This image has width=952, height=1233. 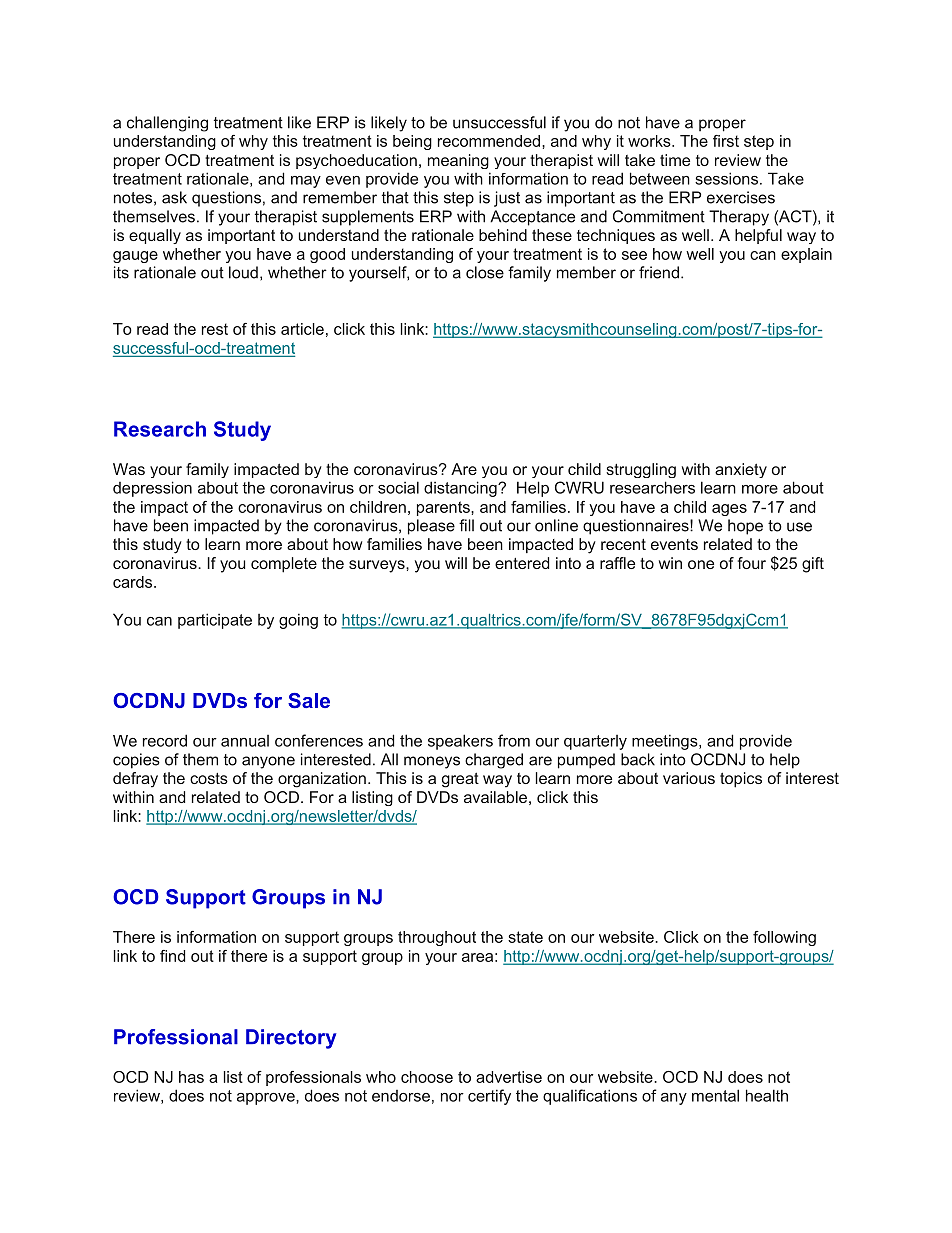 I want to click on has, so click(x=191, y=1077).
